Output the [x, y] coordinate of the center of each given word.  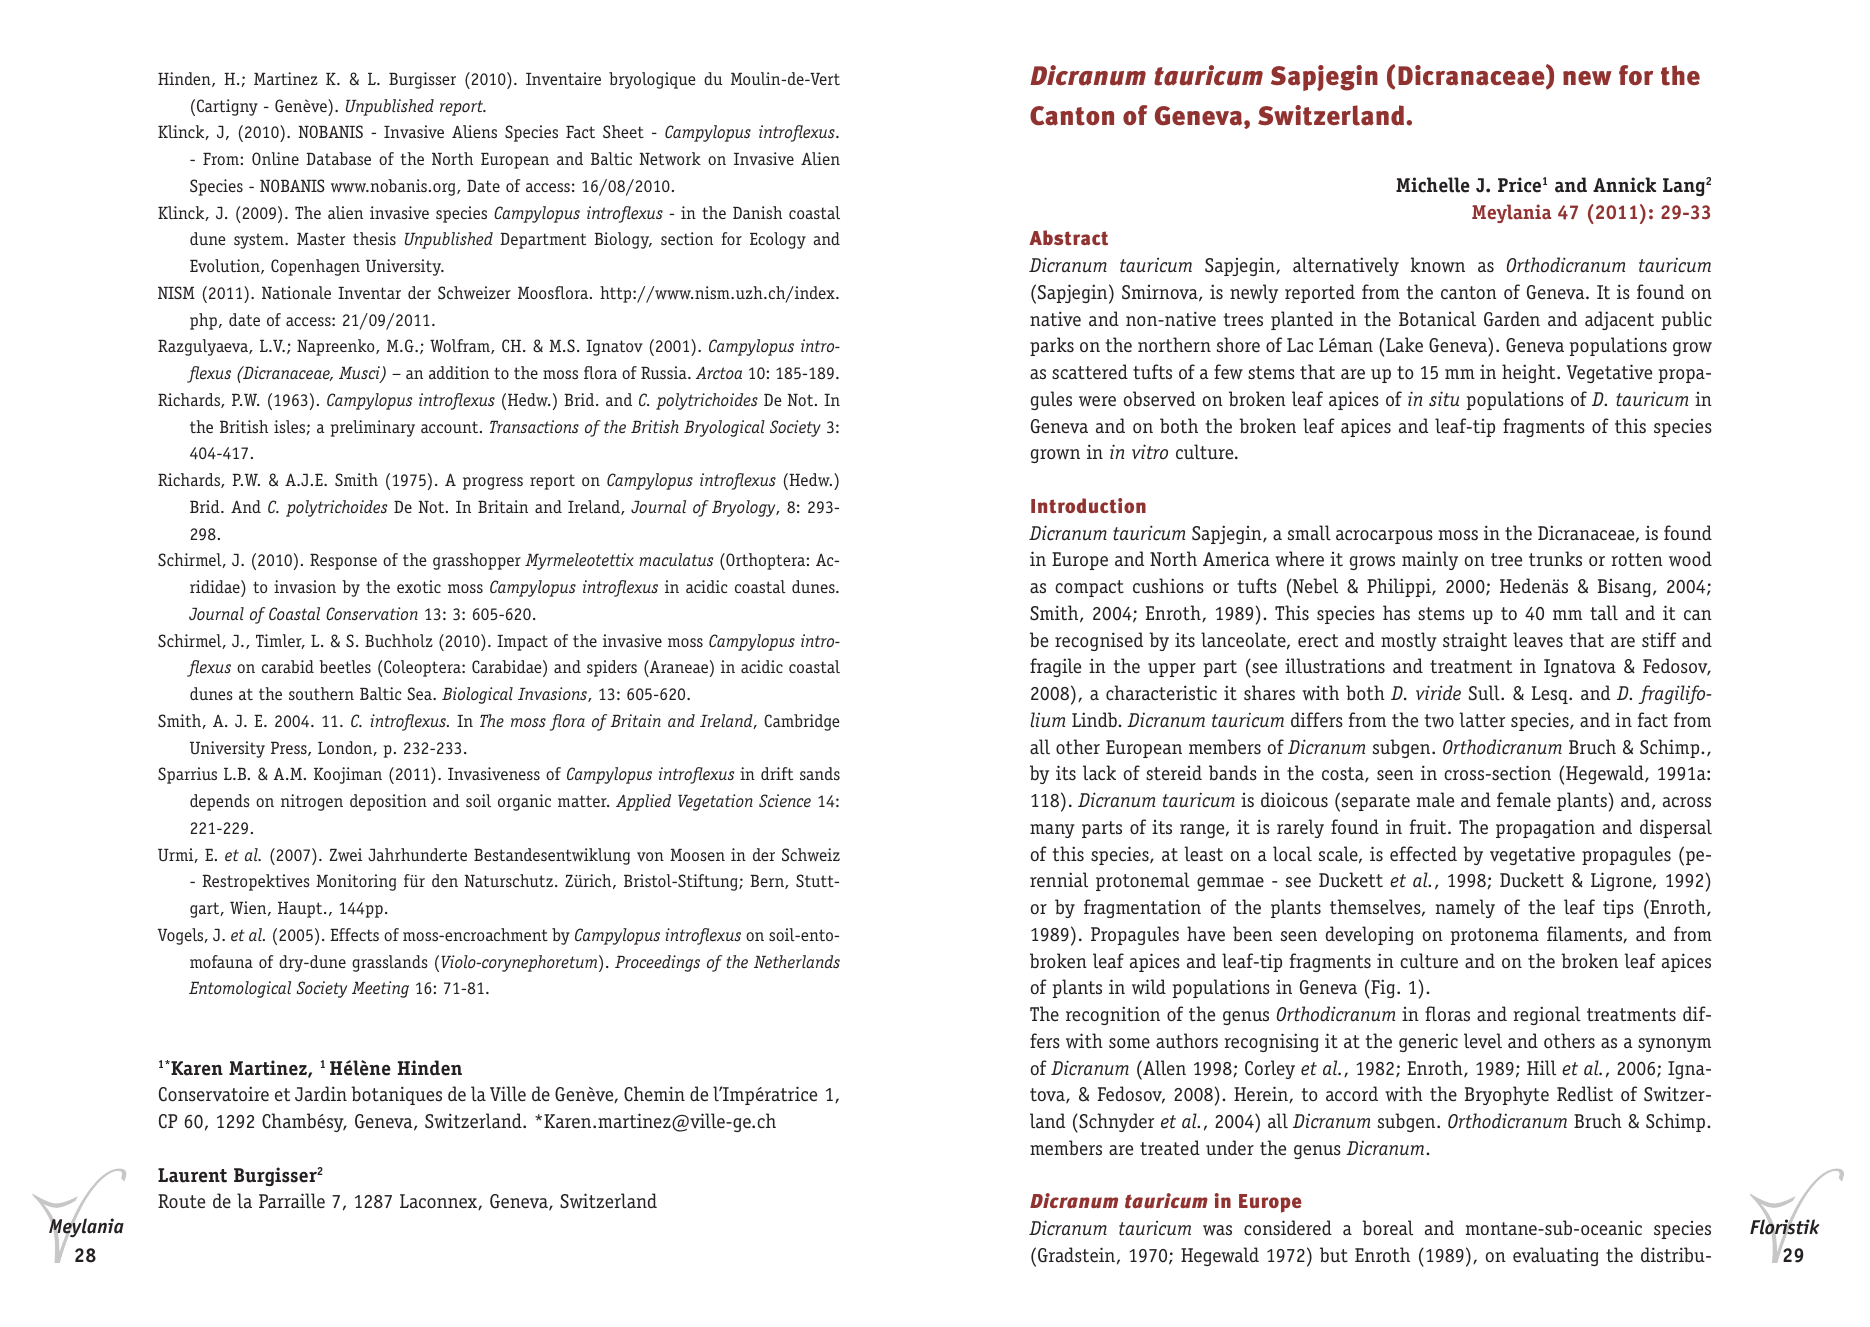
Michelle [1433, 185]
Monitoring [356, 882]
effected [1423, 854]
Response [343, 562]
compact [1089, 588]
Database [338, 158]
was [1217, 1230]
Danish [757, 212]
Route [181, 1201]
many [1052, 831]
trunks [1555, 559]
